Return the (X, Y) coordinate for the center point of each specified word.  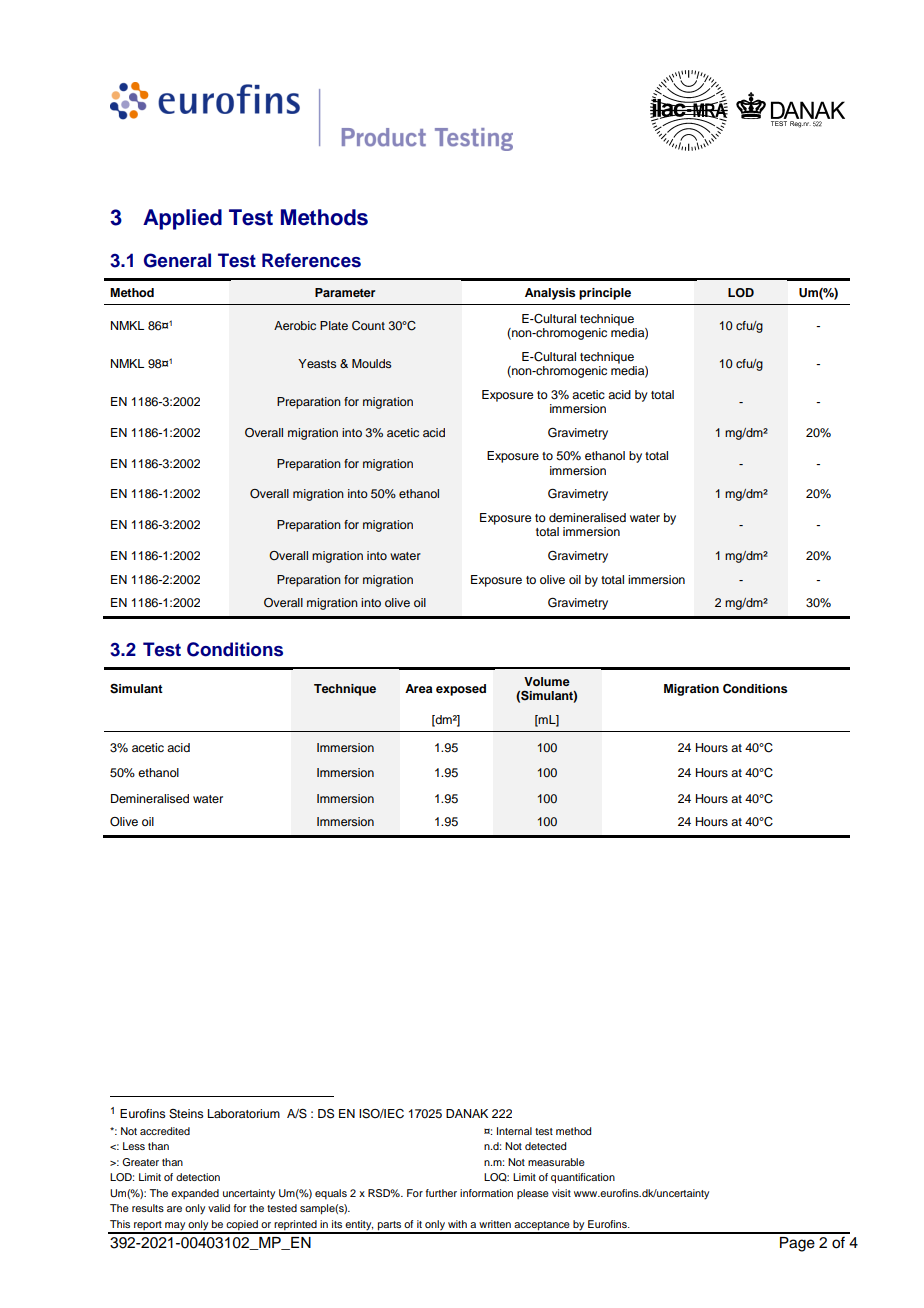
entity (358, 1226)
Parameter (345, 292)
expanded (195, 1194)
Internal (514, 1131)
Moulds (371, 363)
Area (418, 688)
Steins (186, 1114)
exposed (461, 690)
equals (331, 1194)
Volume (547, 681)
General (177, 260)
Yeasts (317, 363)
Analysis (550, 294)
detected (545, 1146)
